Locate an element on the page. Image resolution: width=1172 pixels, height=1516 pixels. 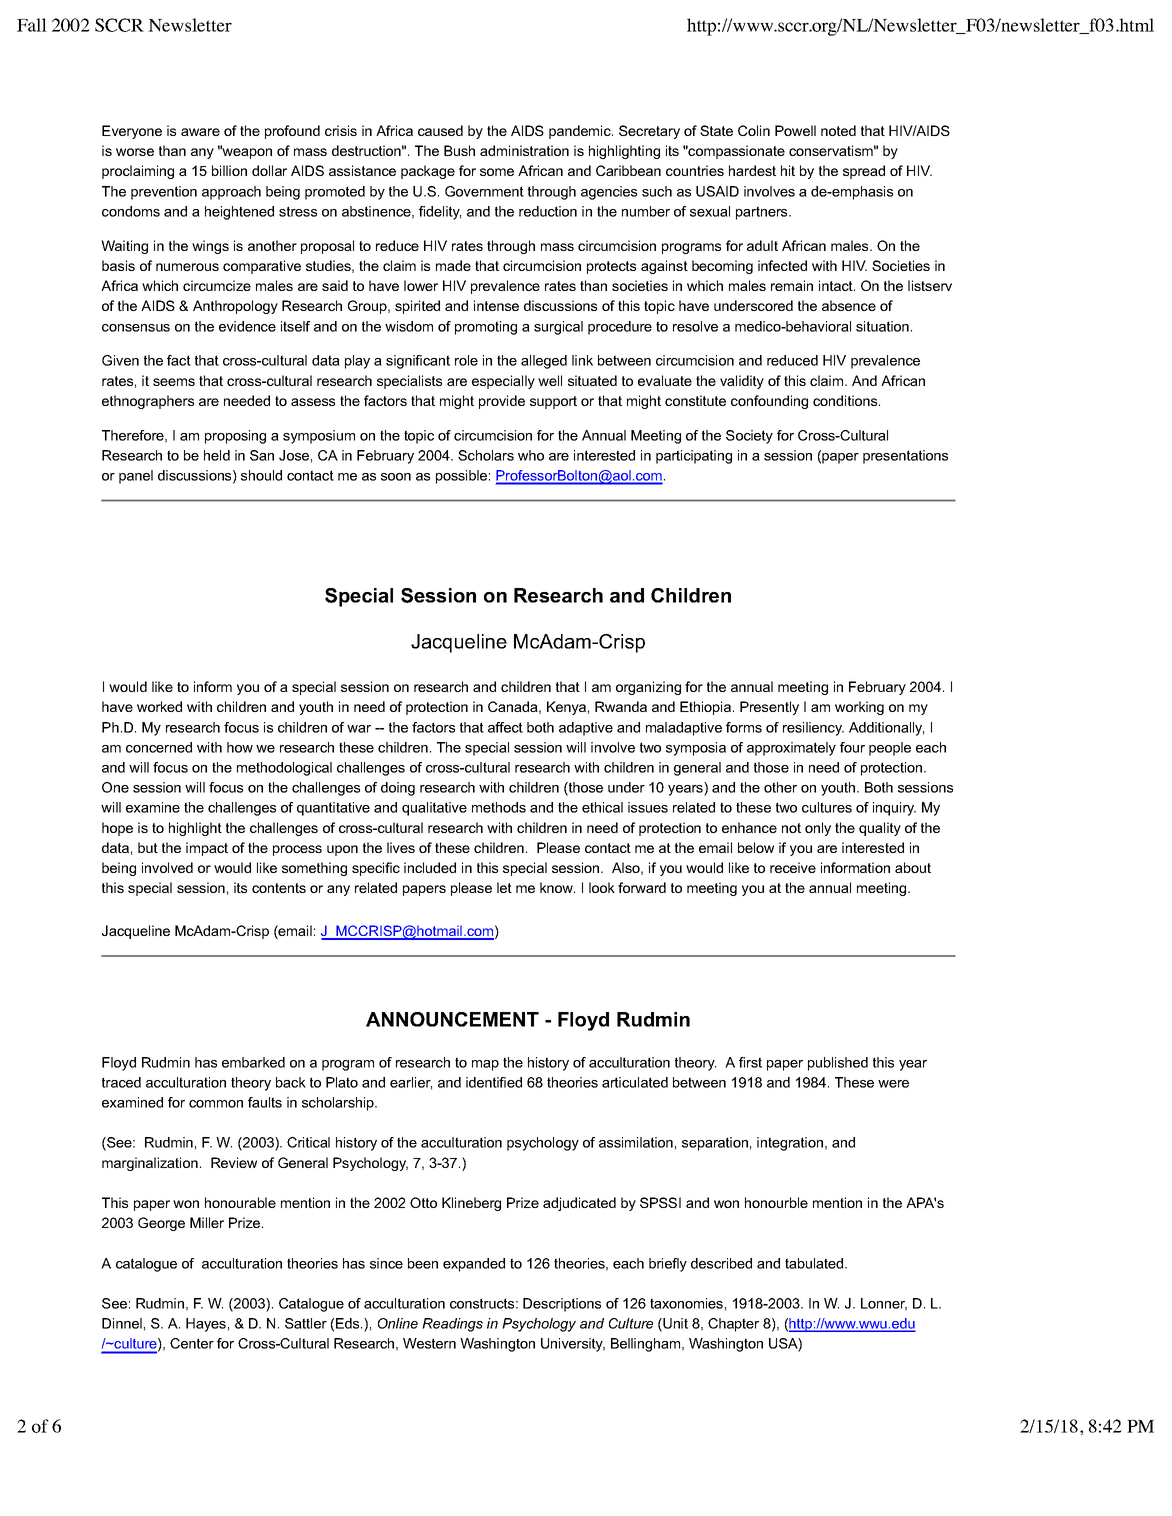
Everyone is located at coordinates (132, 132).
